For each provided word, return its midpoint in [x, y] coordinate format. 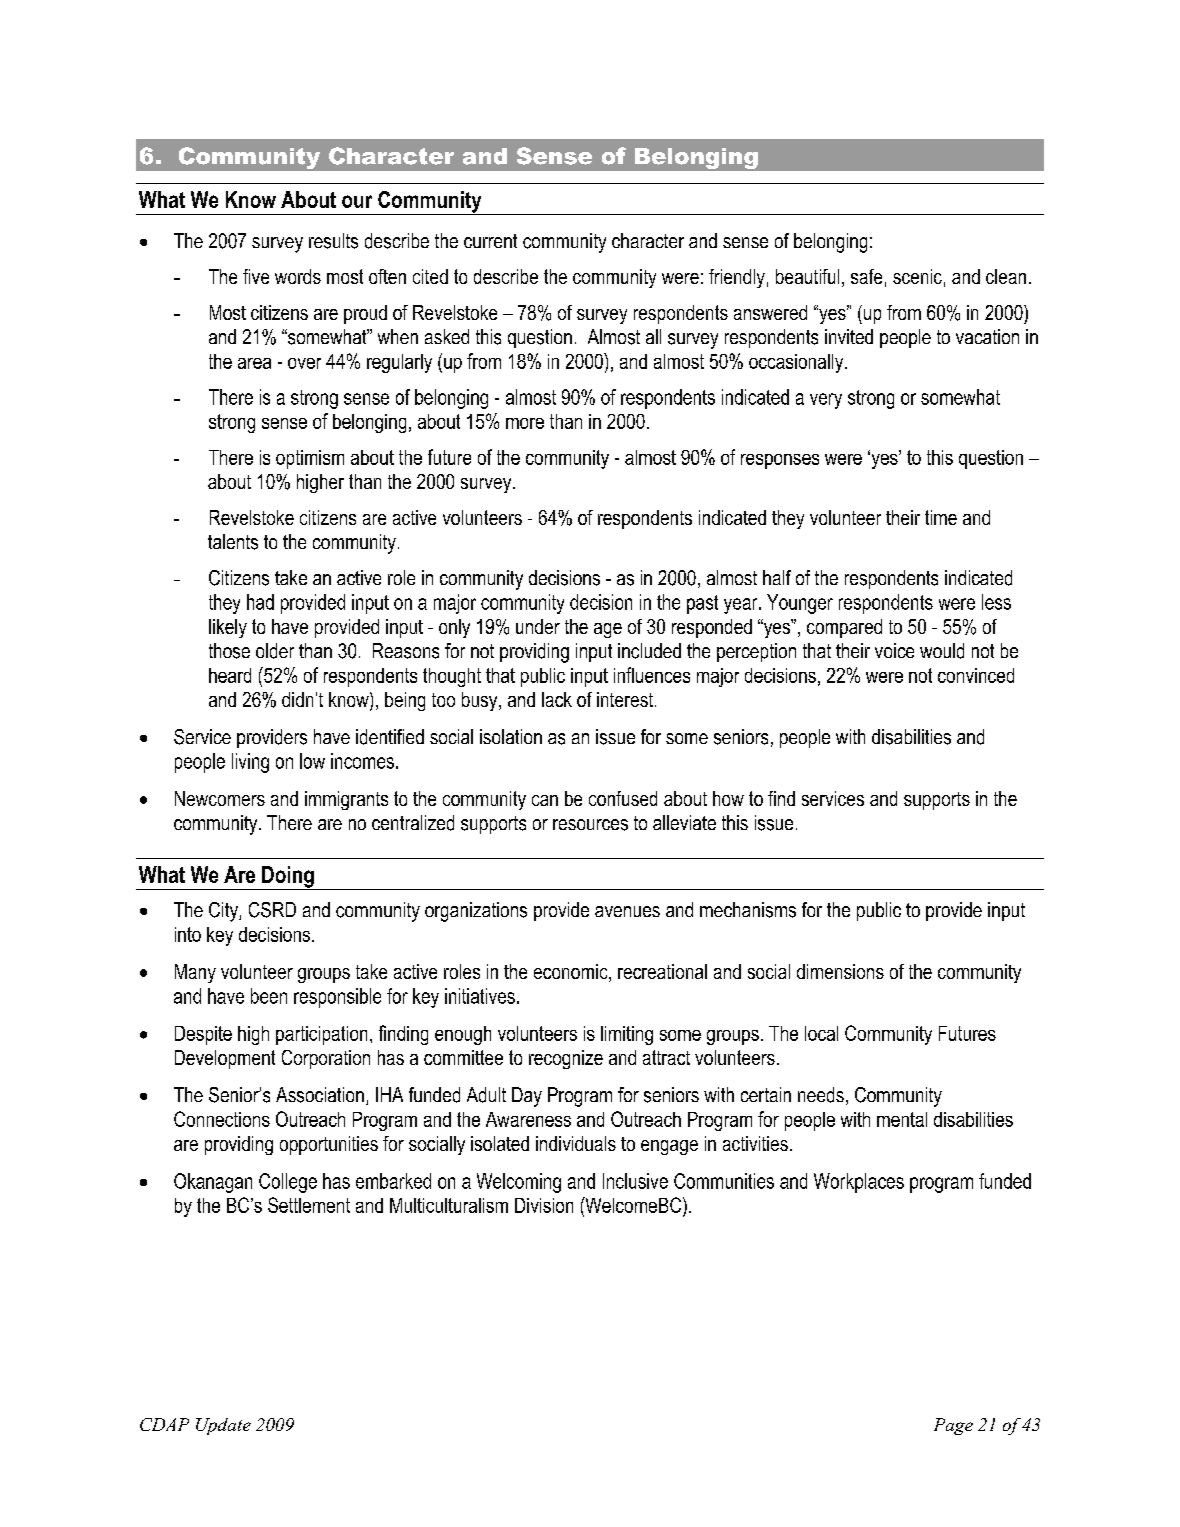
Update [223, 1426]
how [728, 798]
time [941, 517]
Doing [288, 878]
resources [590, 825]
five [256, 276]
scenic [917, 276]
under [538, 626]
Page [953, 1426]
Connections [222, 1119]
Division [544, 1205]
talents [233, 542]
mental [902, 1119]
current [490, 241]
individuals [576, 1143]
